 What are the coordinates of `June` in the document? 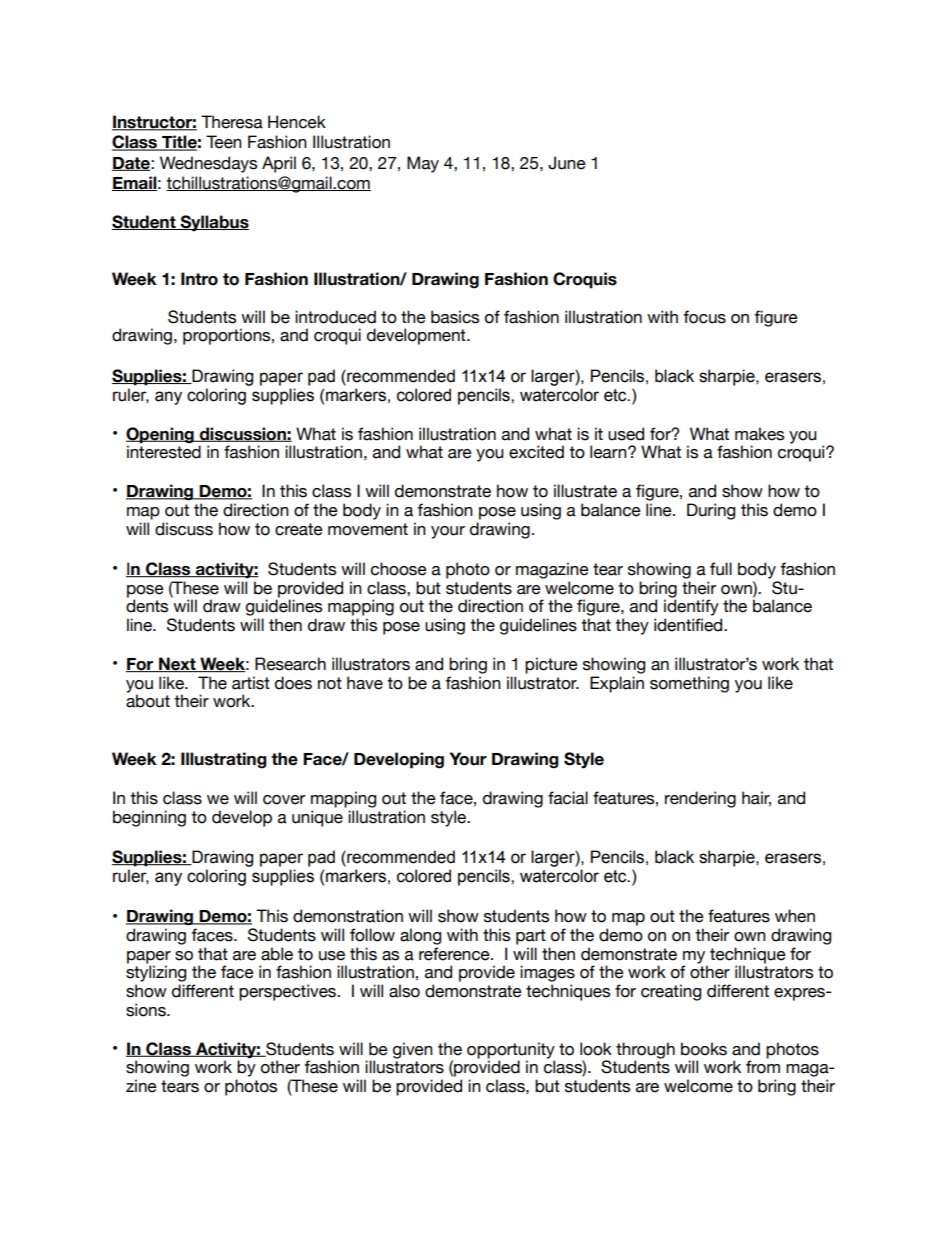 It's located at (567, 163).
